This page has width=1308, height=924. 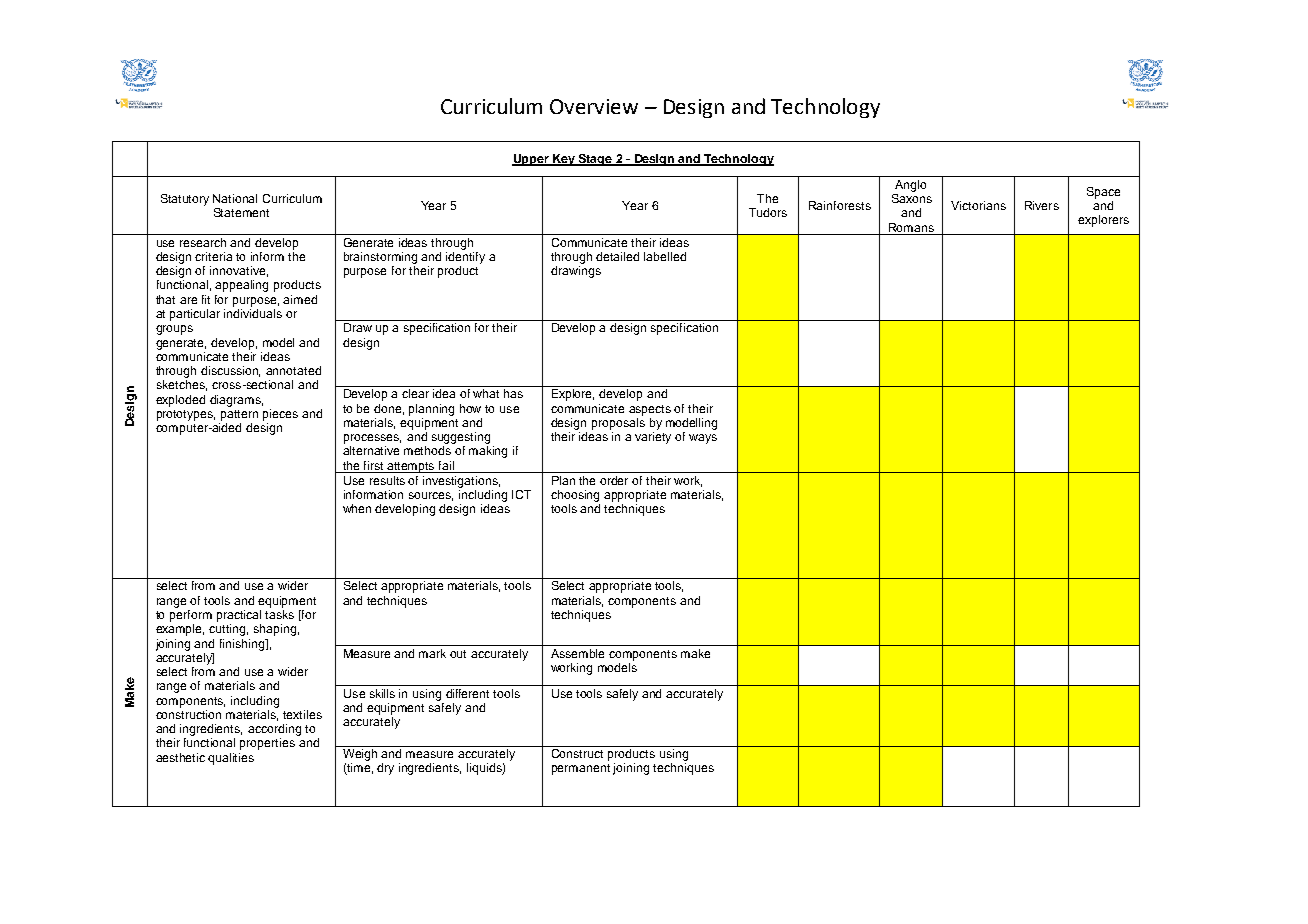 What do you see at coordinates (911, 227) in the page?
I see `Romans` at bounding box center [911, 227].
